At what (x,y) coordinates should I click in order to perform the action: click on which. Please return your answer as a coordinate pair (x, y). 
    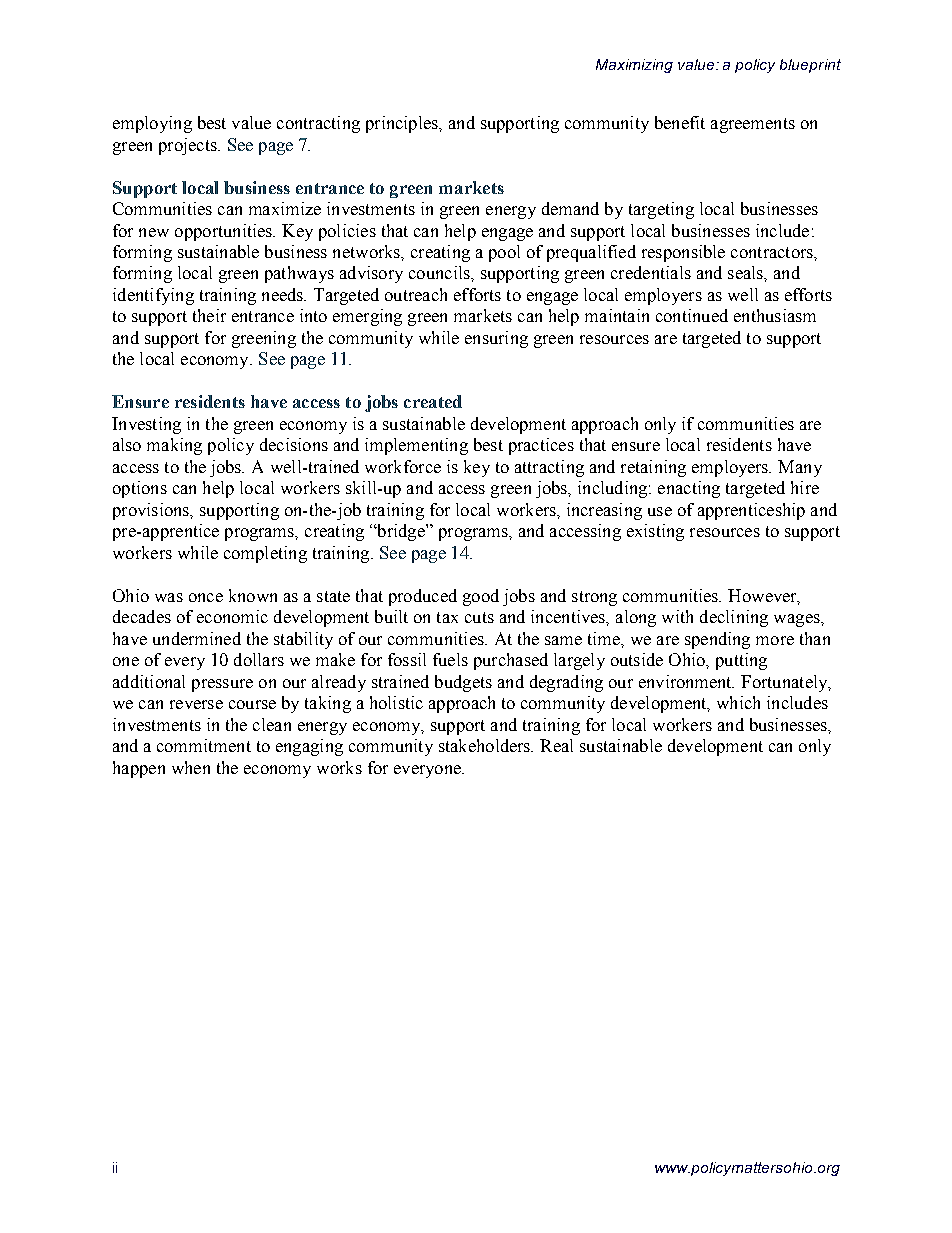
    Looking at the image, I should click on (738, 702).
